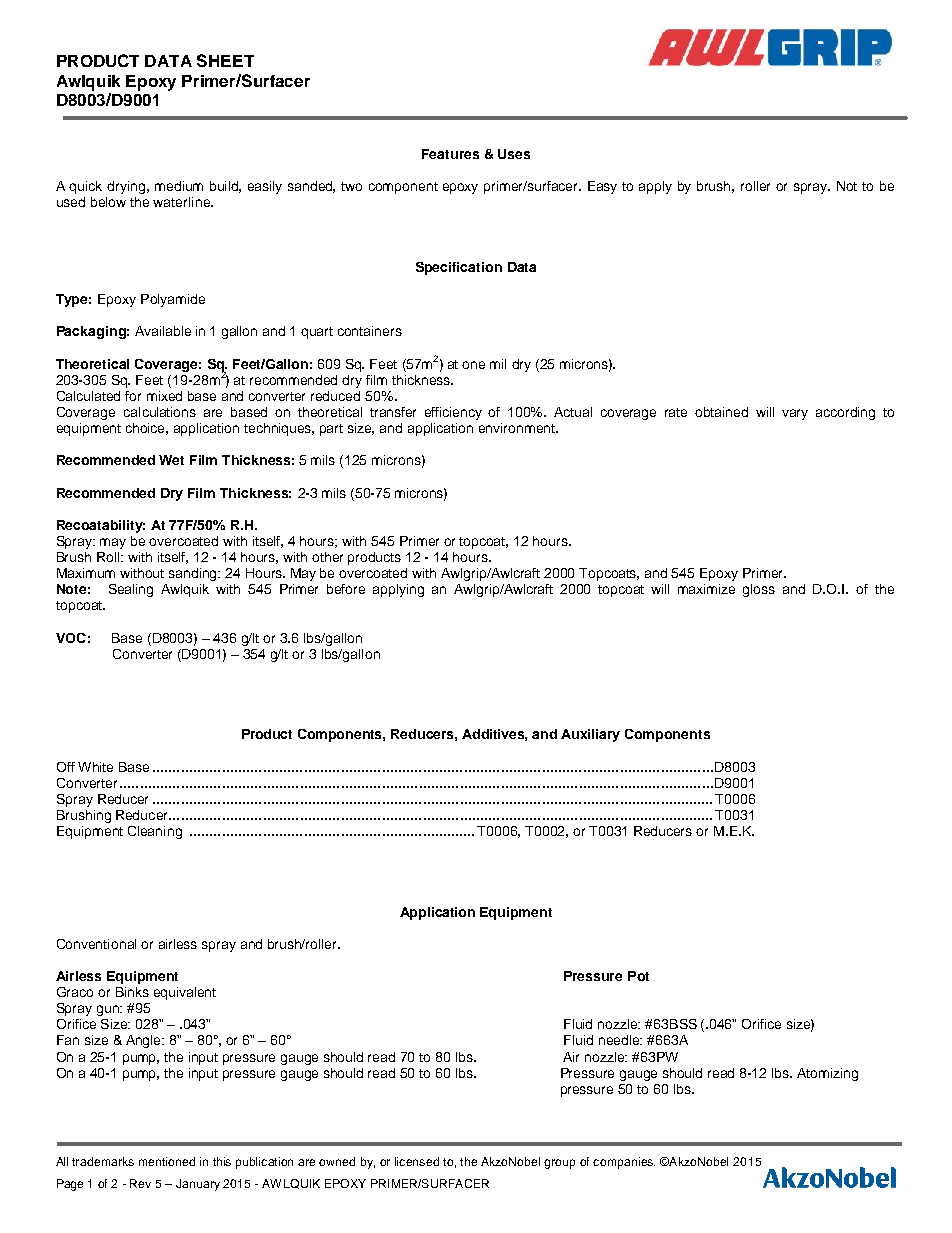 This screenshot has width=952, height=1233. What do you see at coordinates (721, 412) in the screenshot?
I see `obtained` at bounding box center [721, 412].
